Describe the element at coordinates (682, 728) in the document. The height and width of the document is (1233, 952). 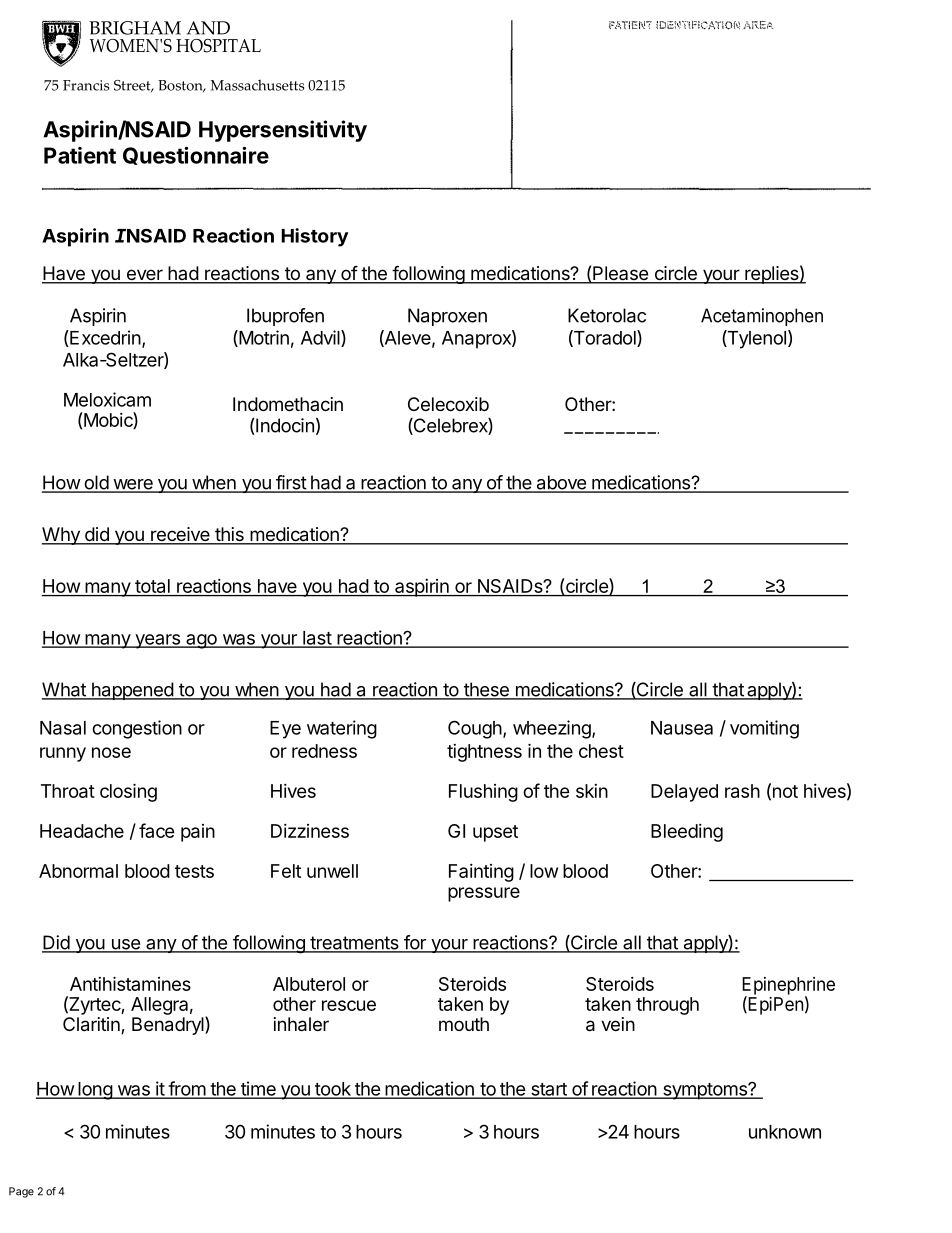
I see `Nausea` at that location.
